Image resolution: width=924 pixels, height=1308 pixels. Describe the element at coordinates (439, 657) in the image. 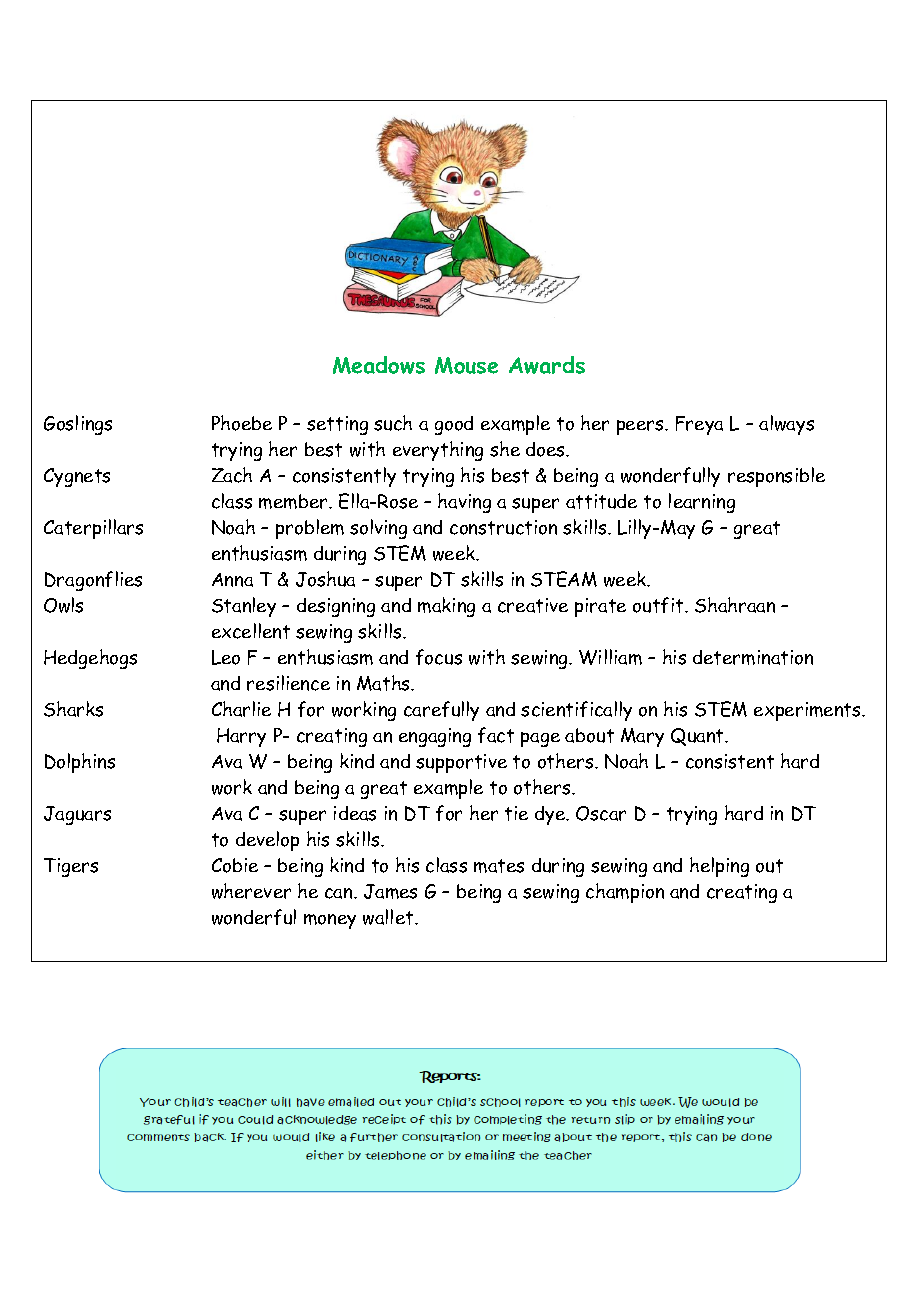

I see `focus` at that location.
